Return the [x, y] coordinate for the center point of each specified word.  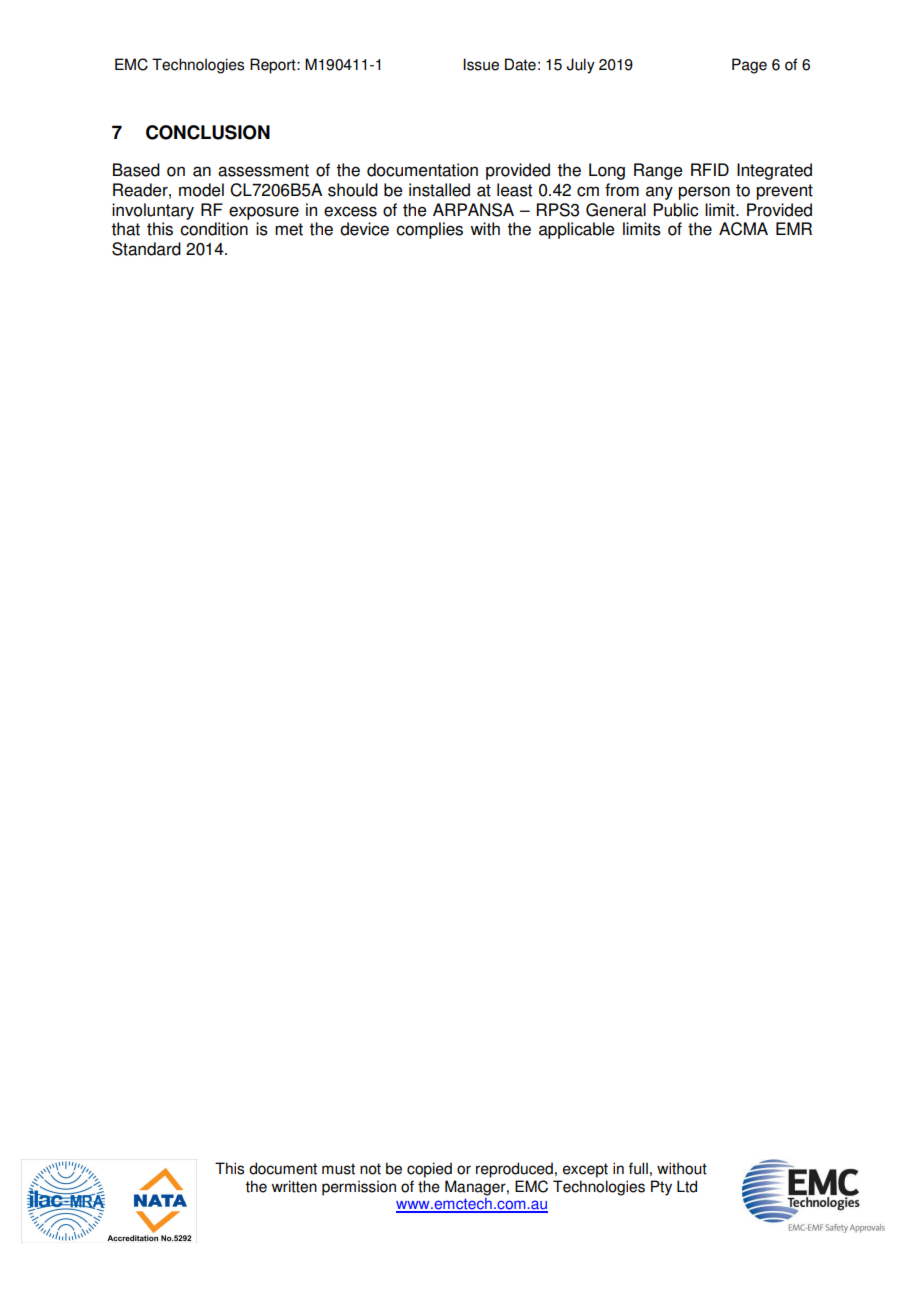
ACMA [743, 229]
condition [214, 229]
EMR [794, 228]
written [294, 1186]
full [638, 1168]
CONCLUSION [208, 132]
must [338, 1169]
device [364, 229]
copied [429, 1170]
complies [429, 230]
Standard [146, 249]
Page [749, 66]
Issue [481, 64]
